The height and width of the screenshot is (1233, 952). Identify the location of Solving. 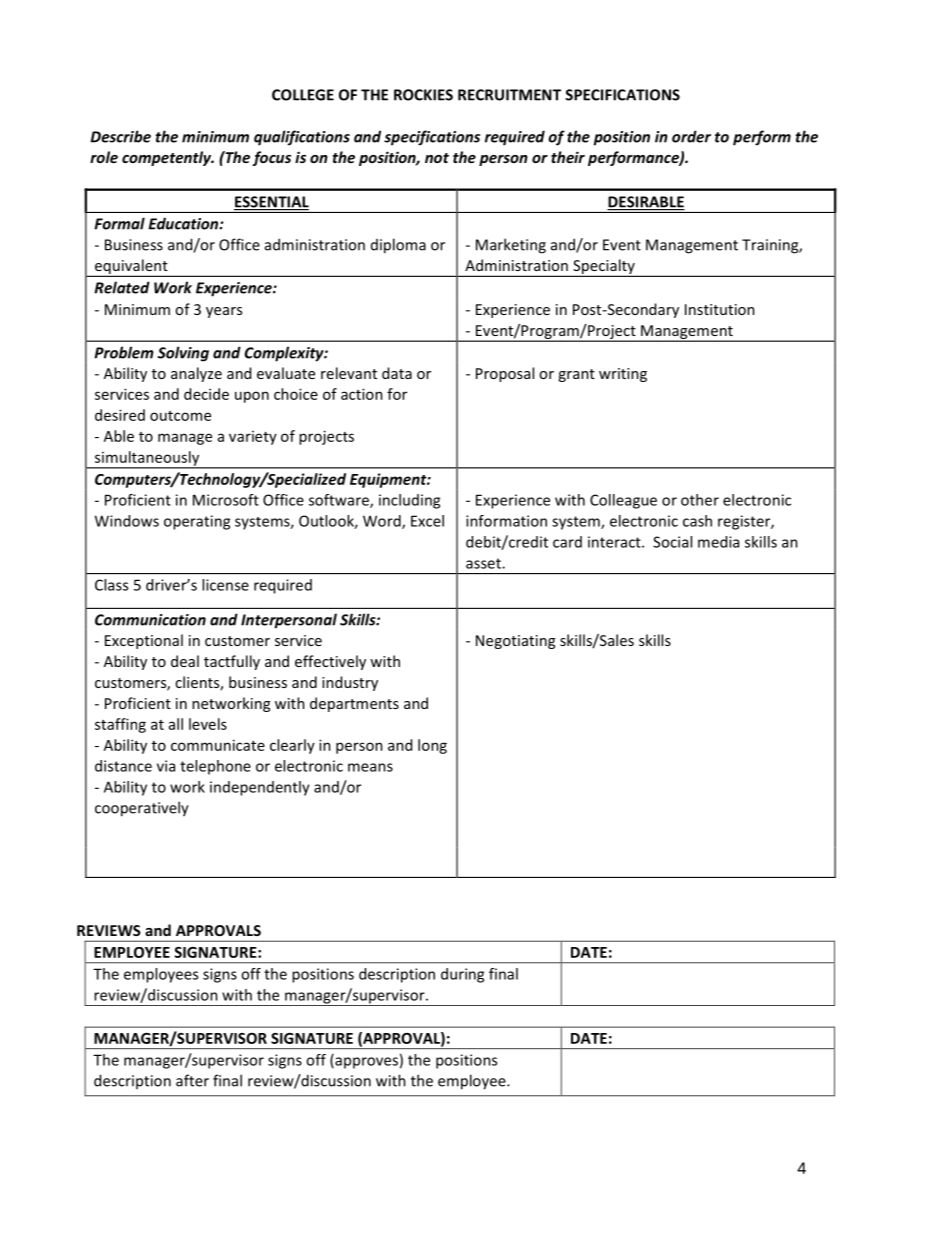
(183, 354).
